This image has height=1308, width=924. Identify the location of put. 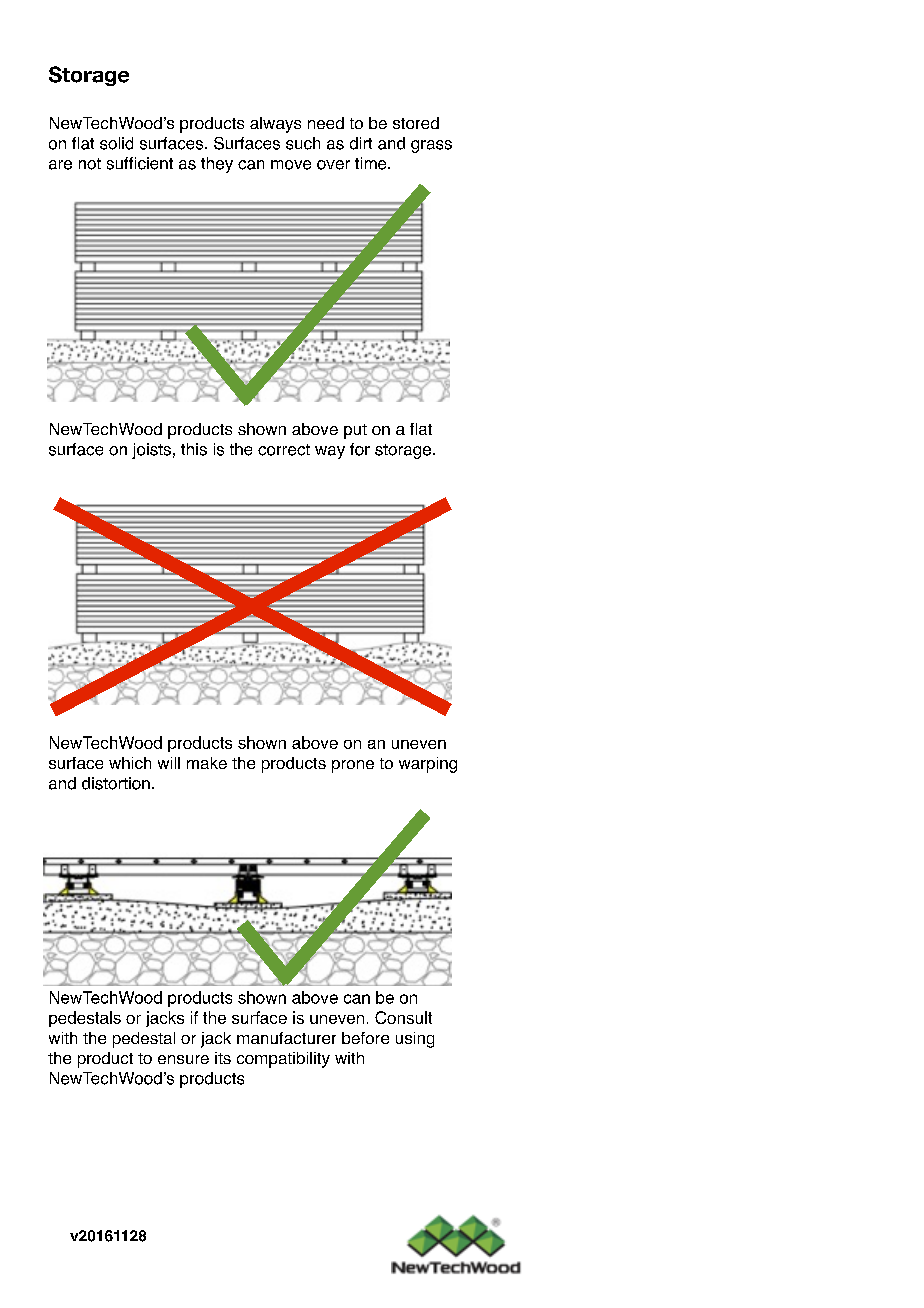
(355, 431).
